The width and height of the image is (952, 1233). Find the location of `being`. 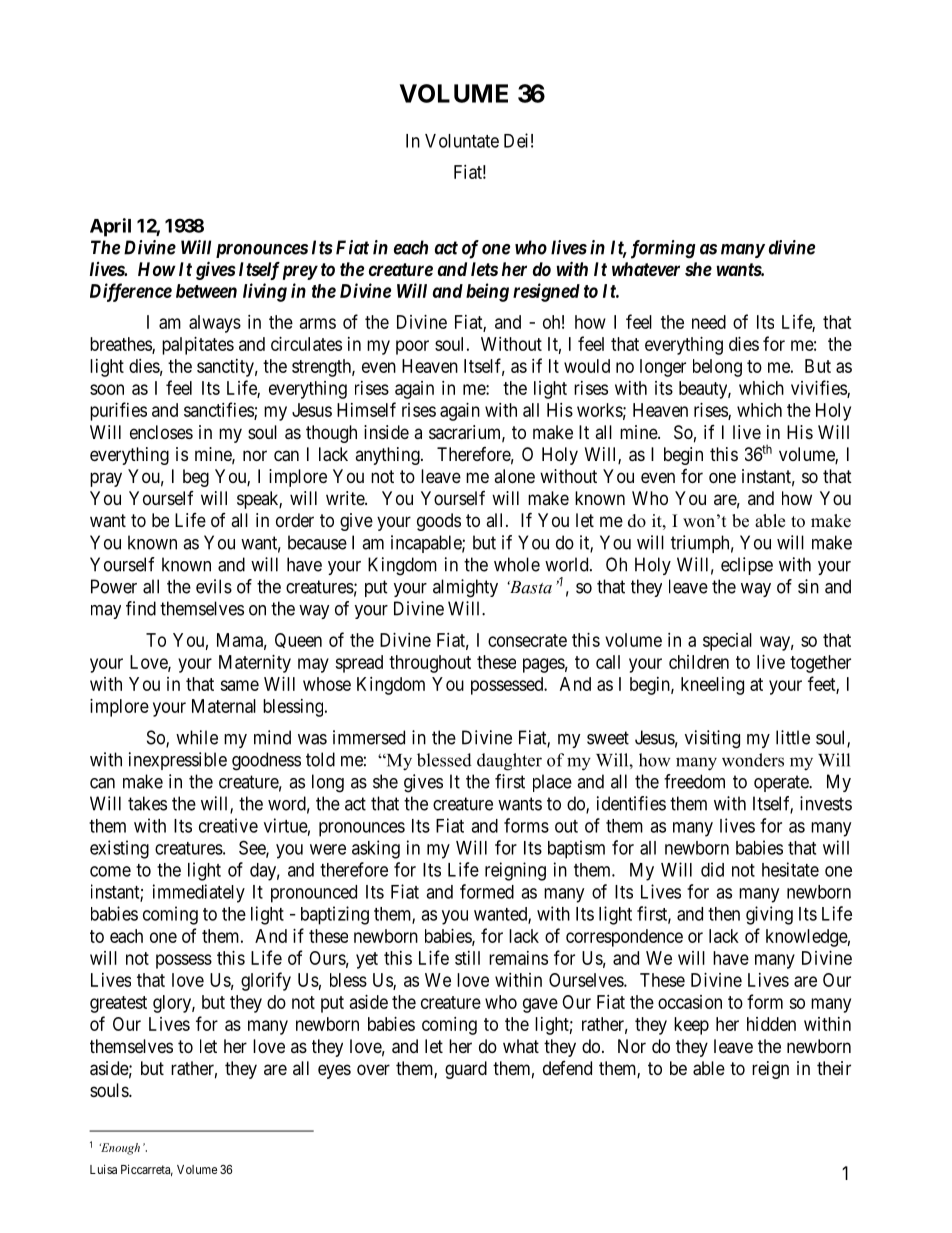

being is located at coordinates (487, 292).
